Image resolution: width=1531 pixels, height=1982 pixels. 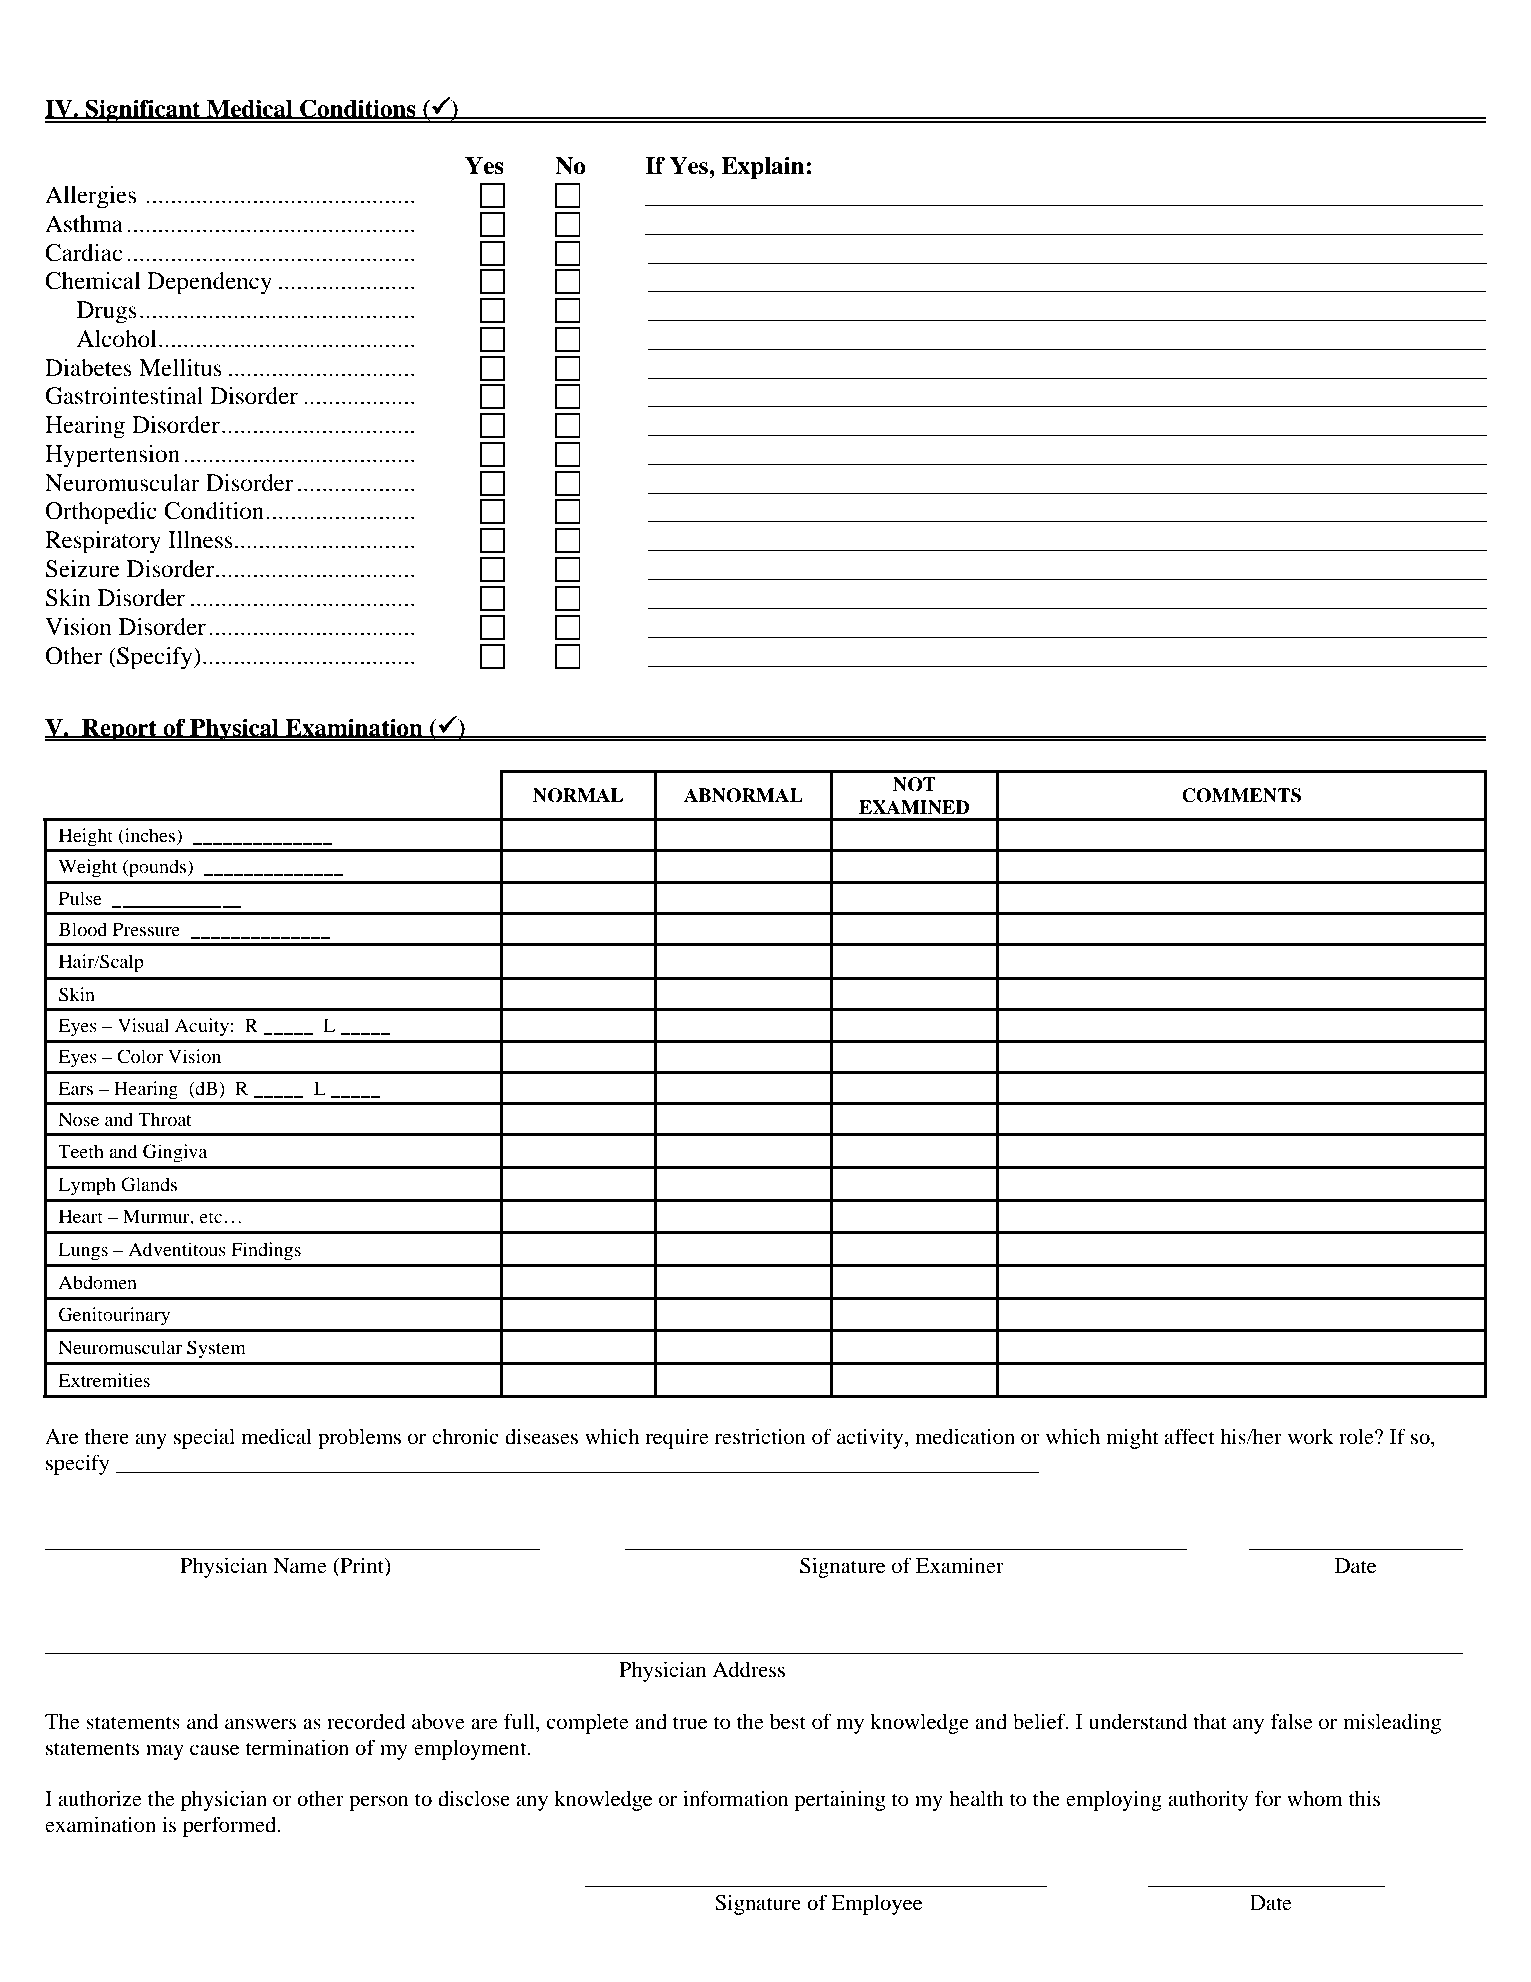 I want to click on NOT, so click(x=914, y=784).
